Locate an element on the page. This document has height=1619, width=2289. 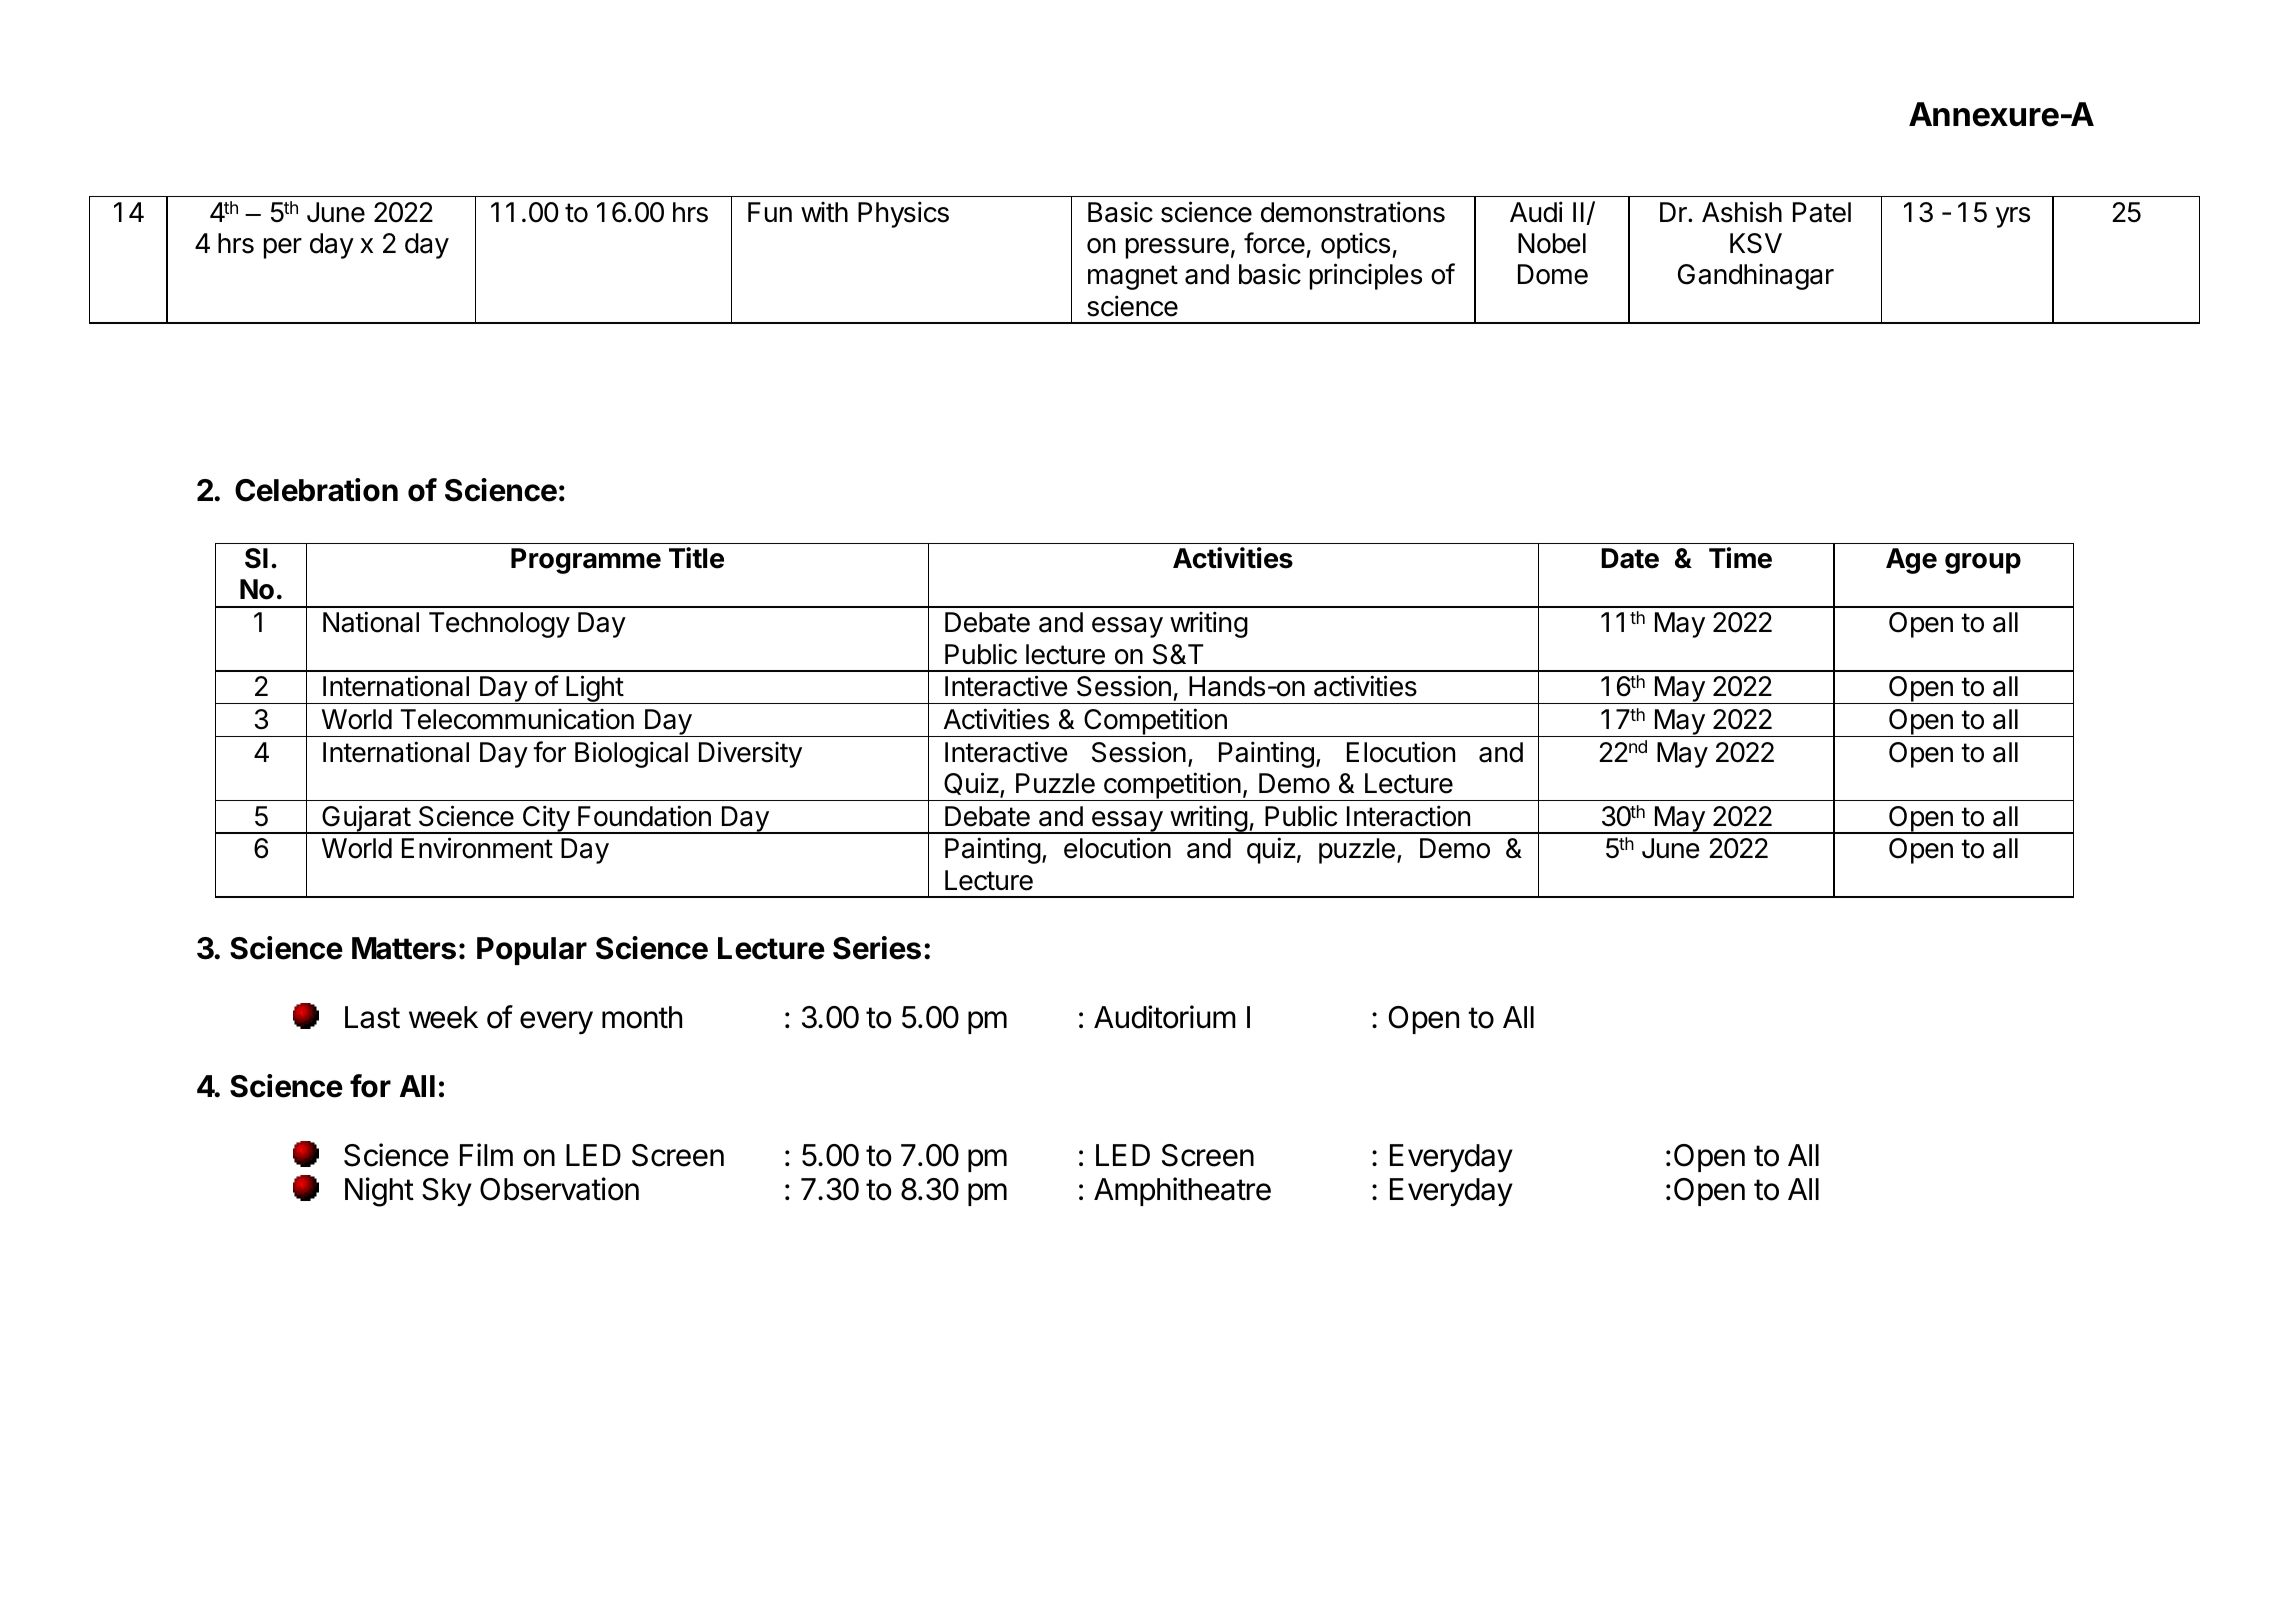
Title is located at coordinates (696, 558).
